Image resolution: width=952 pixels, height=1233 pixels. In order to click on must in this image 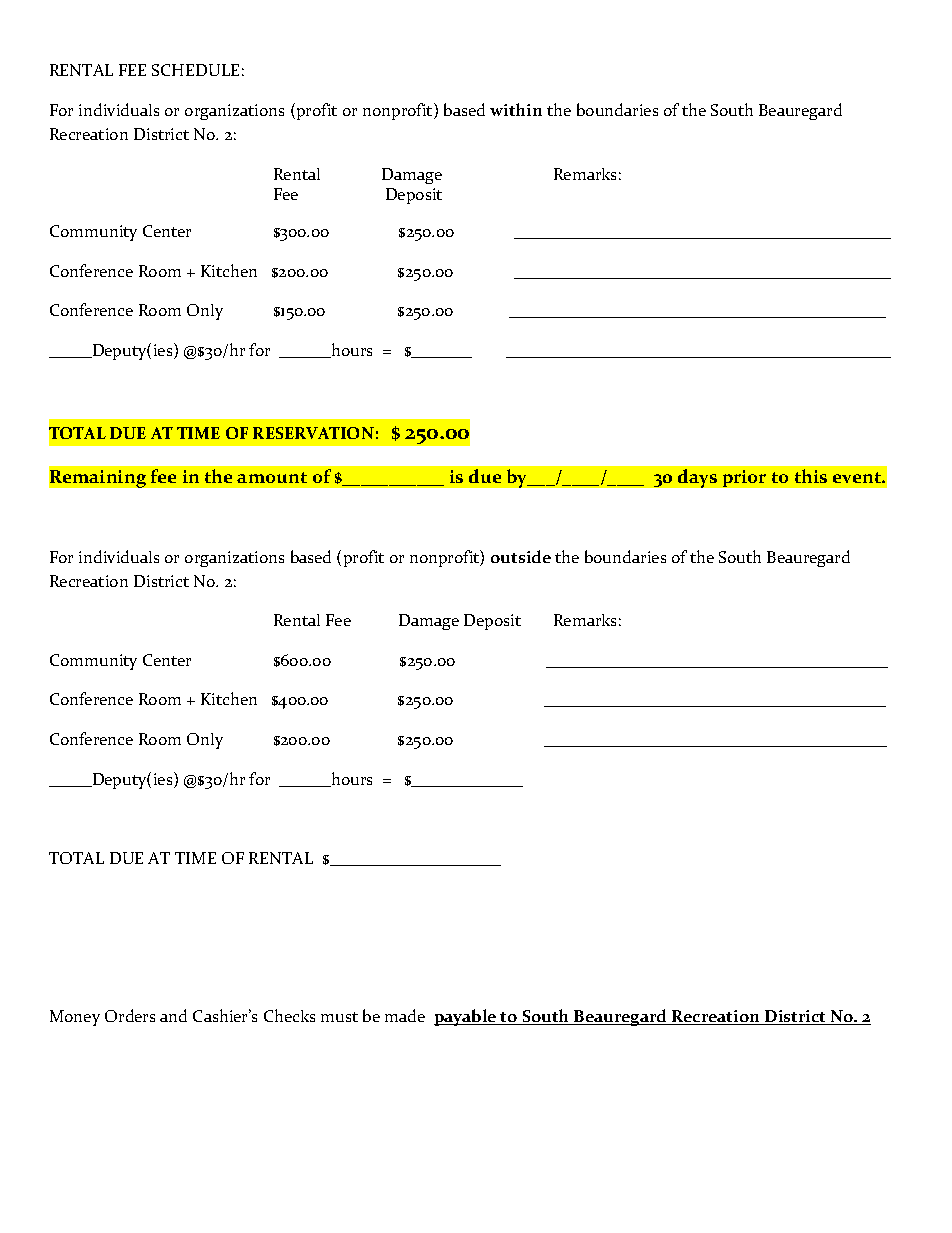, I will do `click(339, 1017)`.
